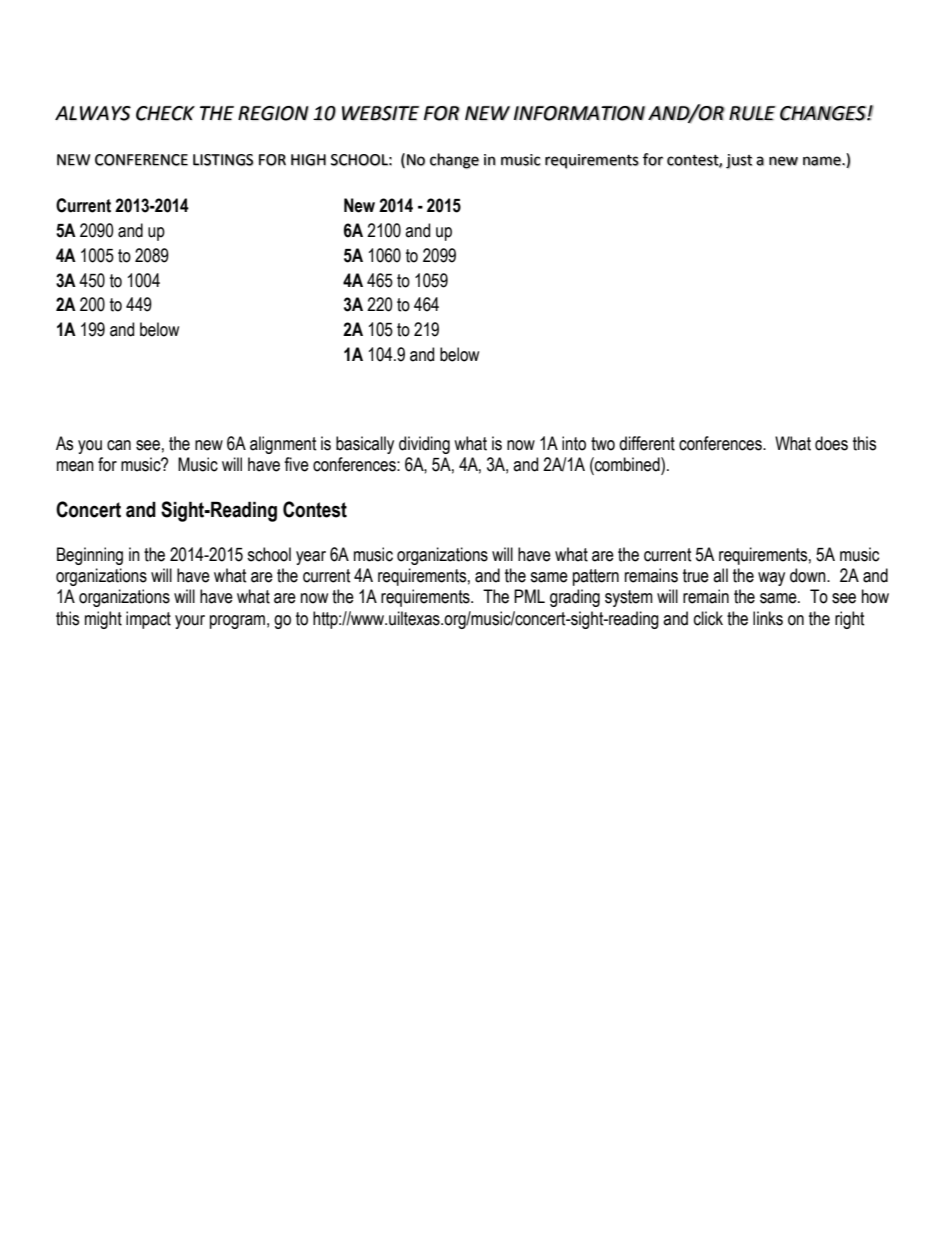 This screenshot has width=952, height=1233. I want to click on WEBSITE, so click(380, 113).
